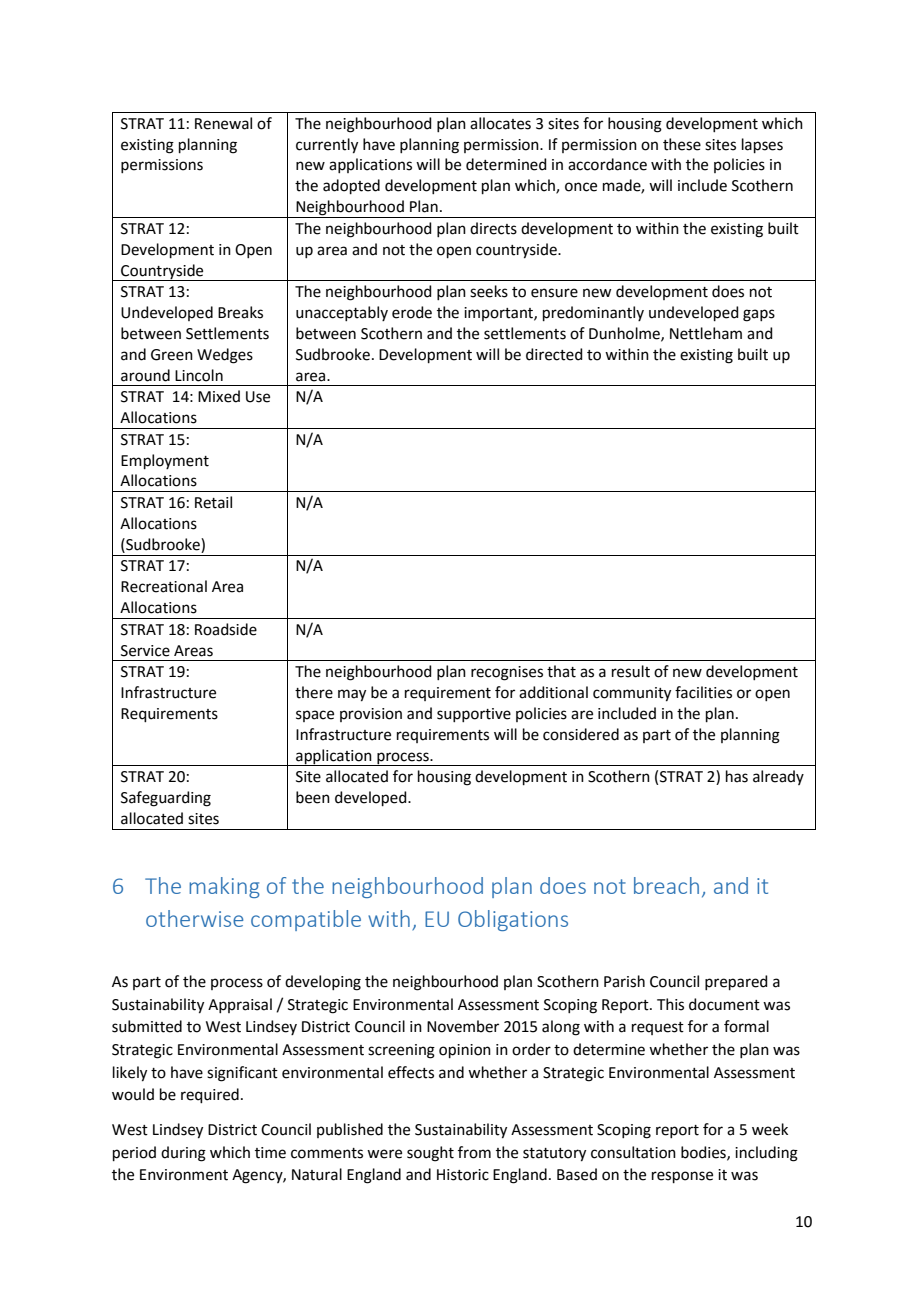  What do you see at coordinates (223, 123) in the screenshot?
I see `Renewal` at bounding box center [223, 123].
